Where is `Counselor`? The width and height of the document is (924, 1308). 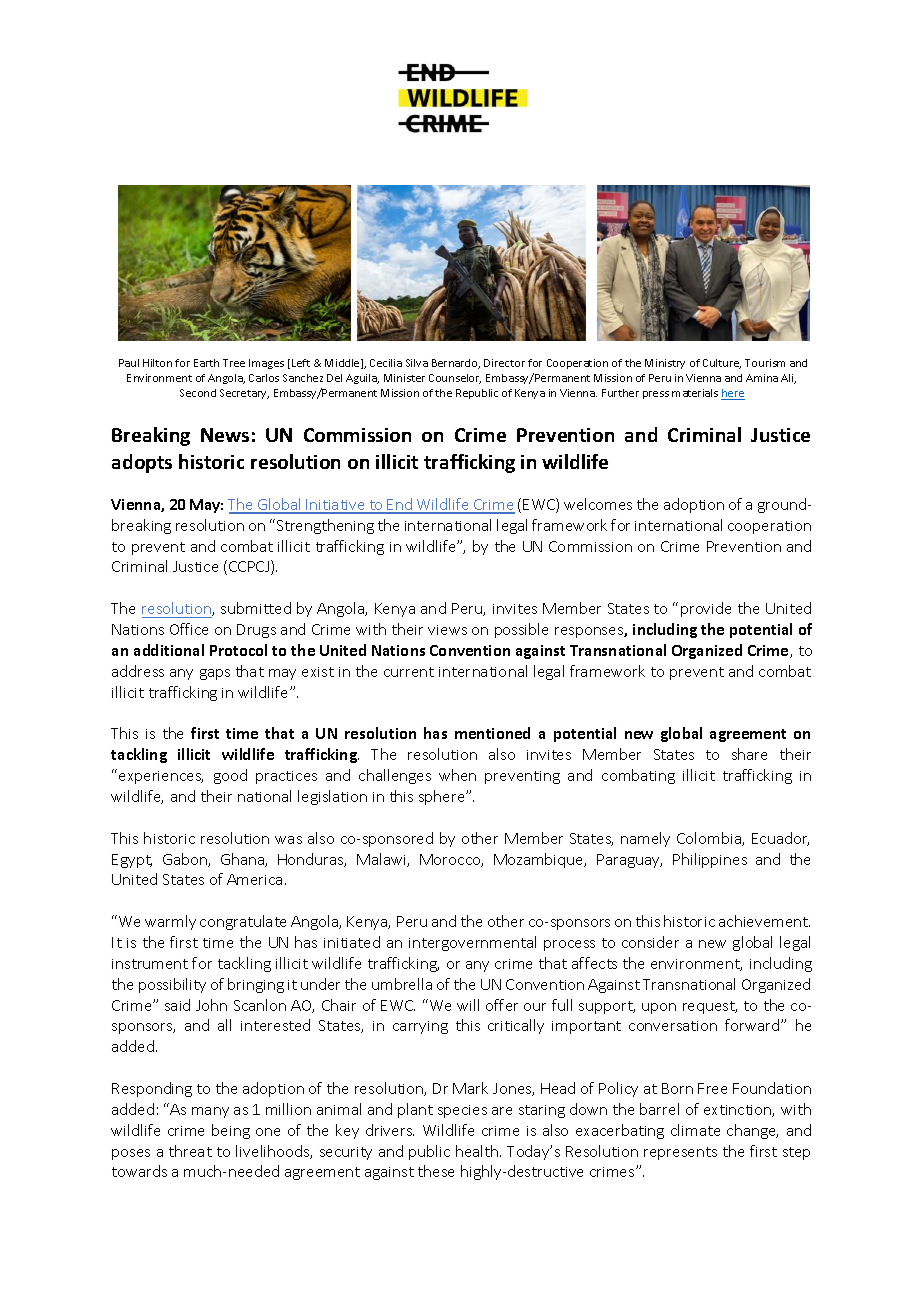
Counselor is located at coordinates (455, 379).
